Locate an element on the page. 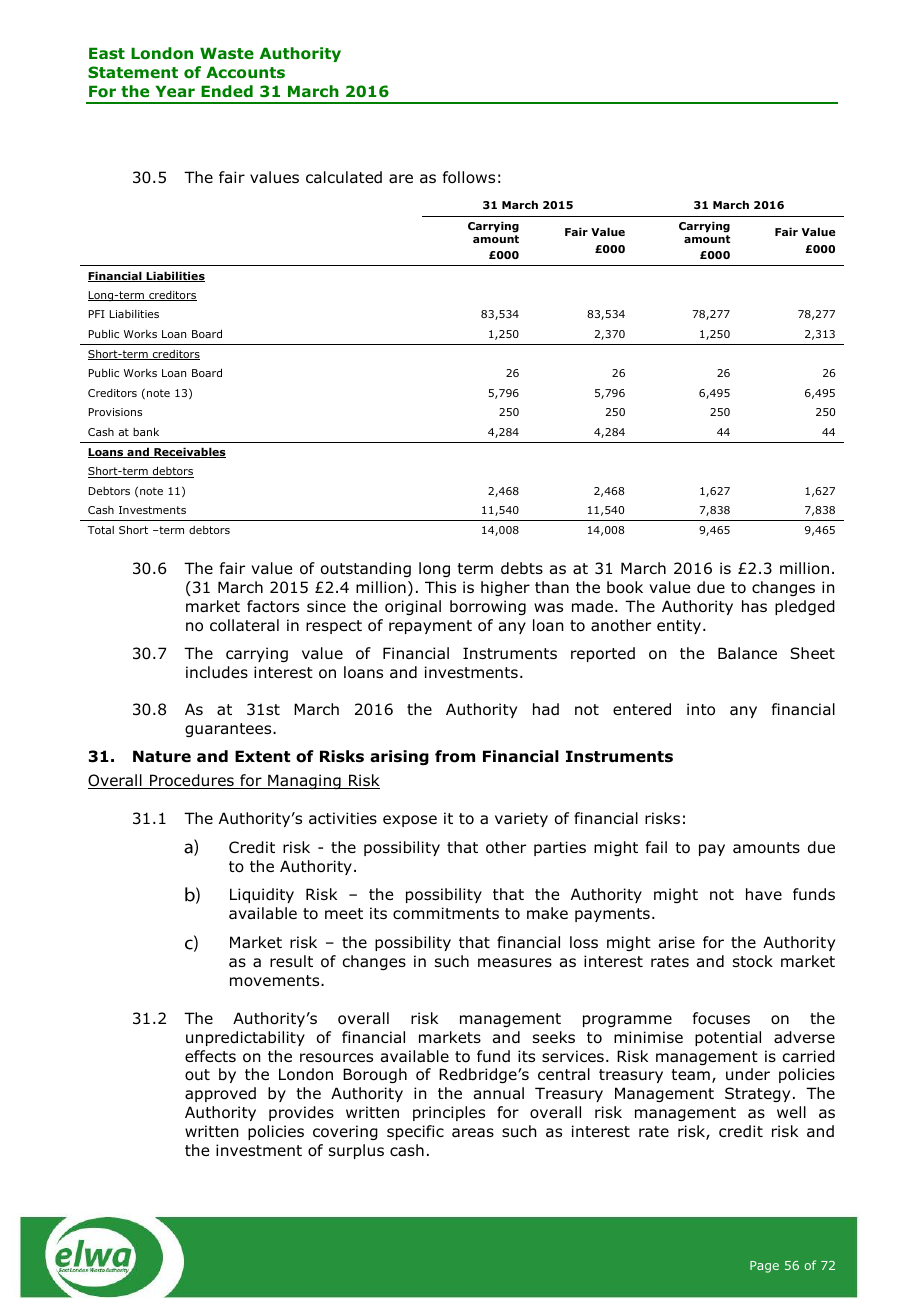 The height and width of the document is (1308, 924). approved is located at coordinates (220, 1094).
